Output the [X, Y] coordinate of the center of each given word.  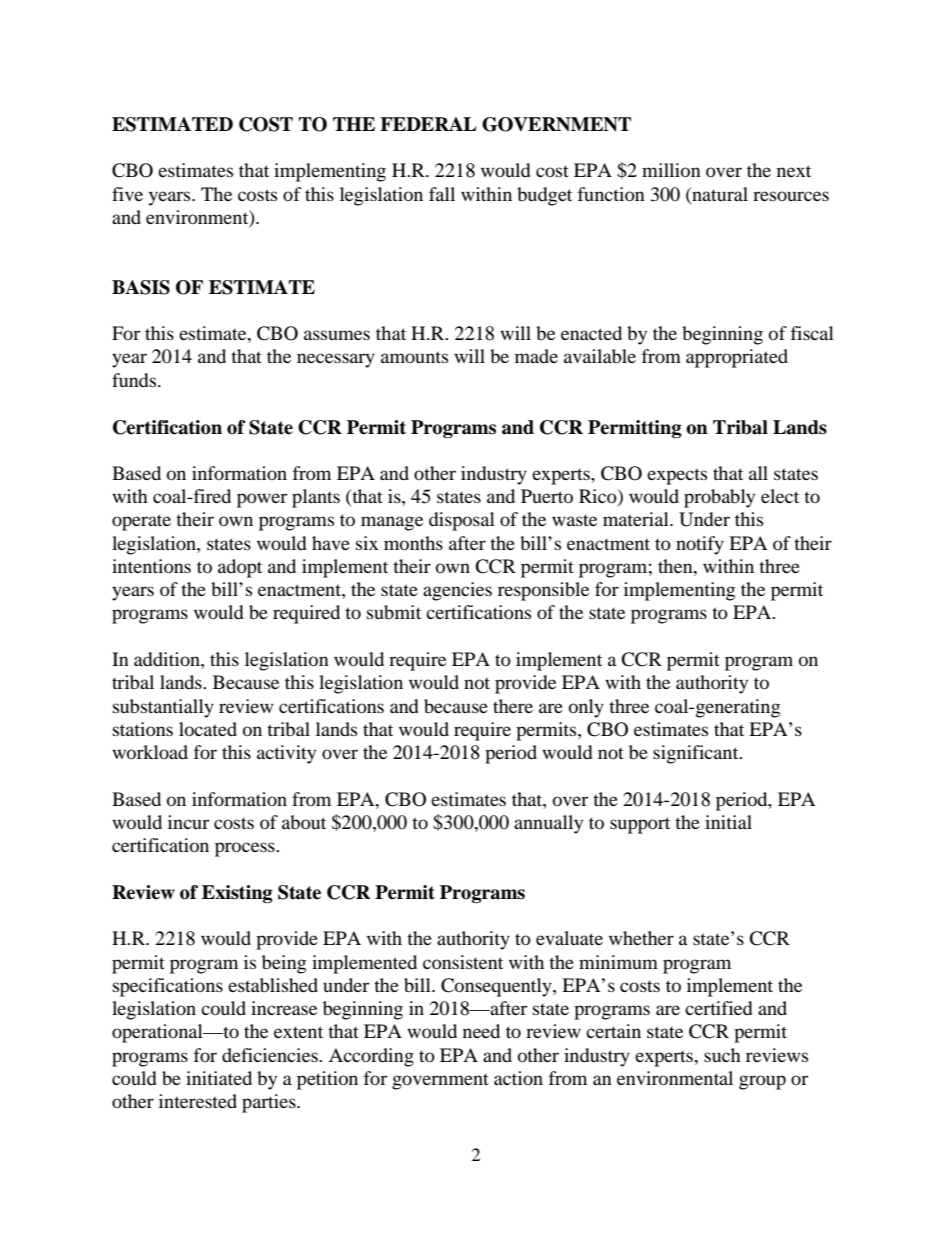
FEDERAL [428, 124]
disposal [462, 521]
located [208, 729]
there [513, 706]
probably [719, 498]
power [262, 500]
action [518, 1078]
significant [697, 754]
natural [719, 194]
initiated [219, 1078]
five [127, 194]
